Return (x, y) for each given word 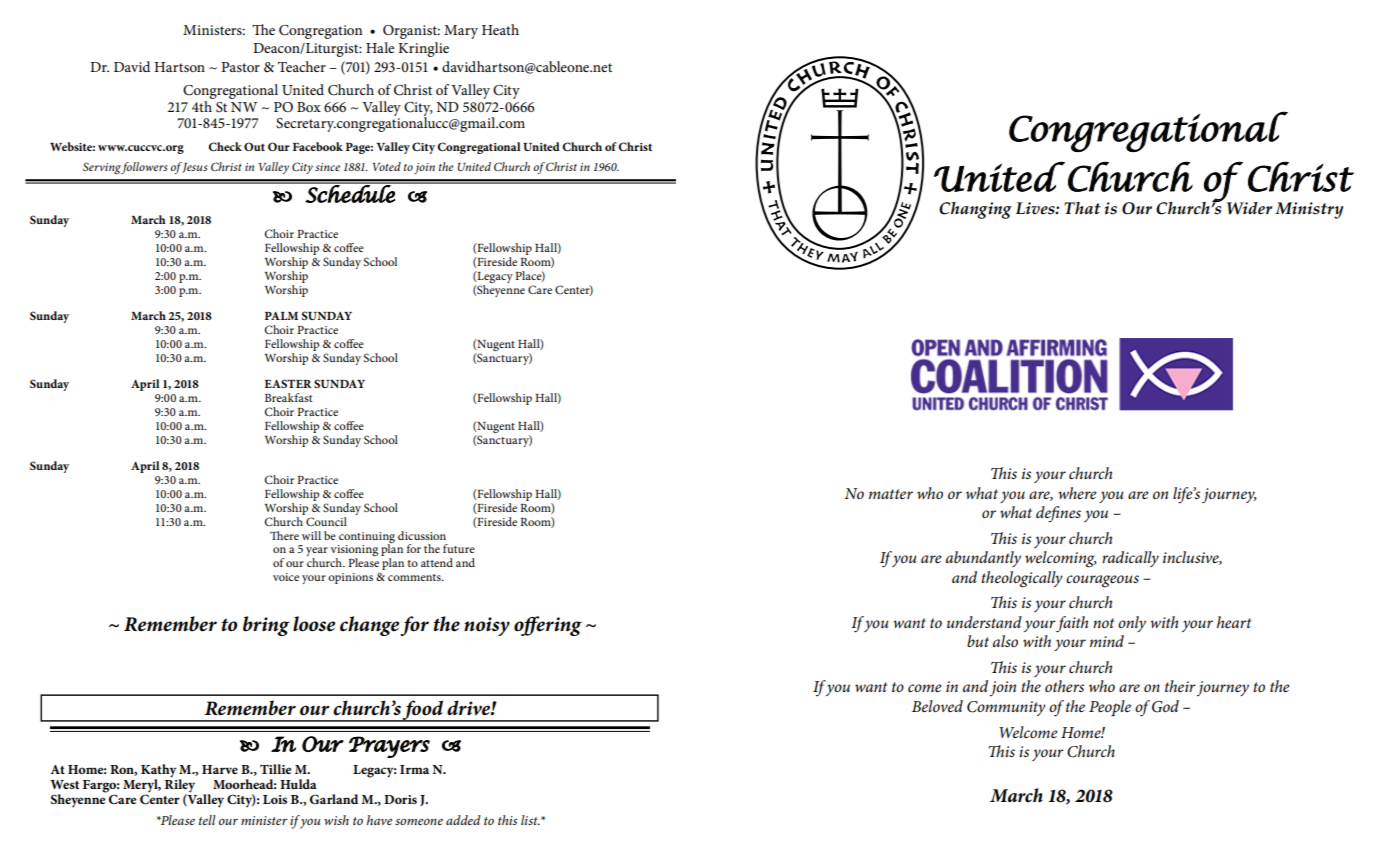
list (530, 820)
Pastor (240, 67)
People (1110, 708)
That (1082, 208)
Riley (180, 786)
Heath (500, 29)
